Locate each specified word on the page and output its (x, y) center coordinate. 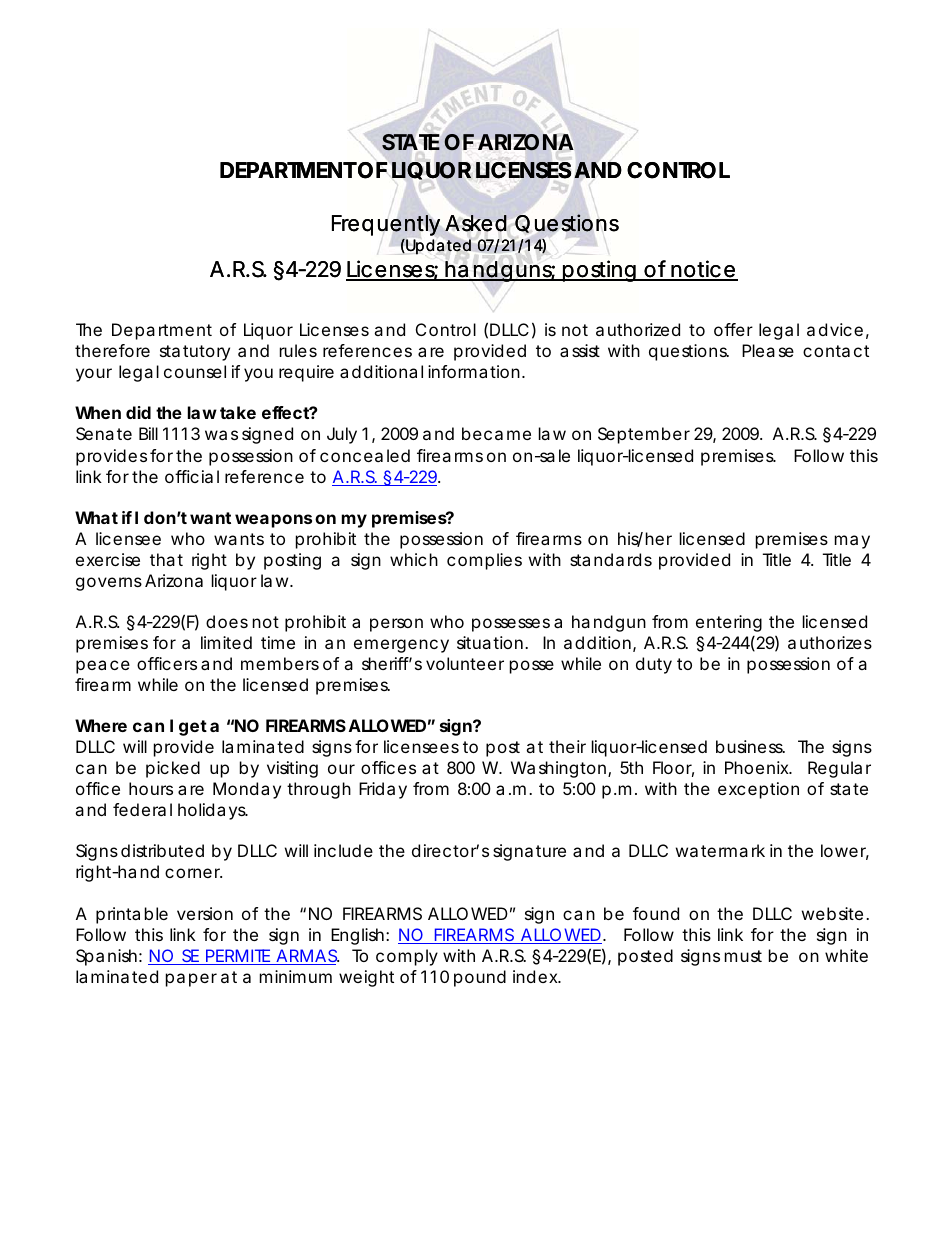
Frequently (386, 227)
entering (729, 623)
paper (191, 980)
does (227, 621)
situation (490, 642)
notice (702, 270)
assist (580, 350)
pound (480, 978)
